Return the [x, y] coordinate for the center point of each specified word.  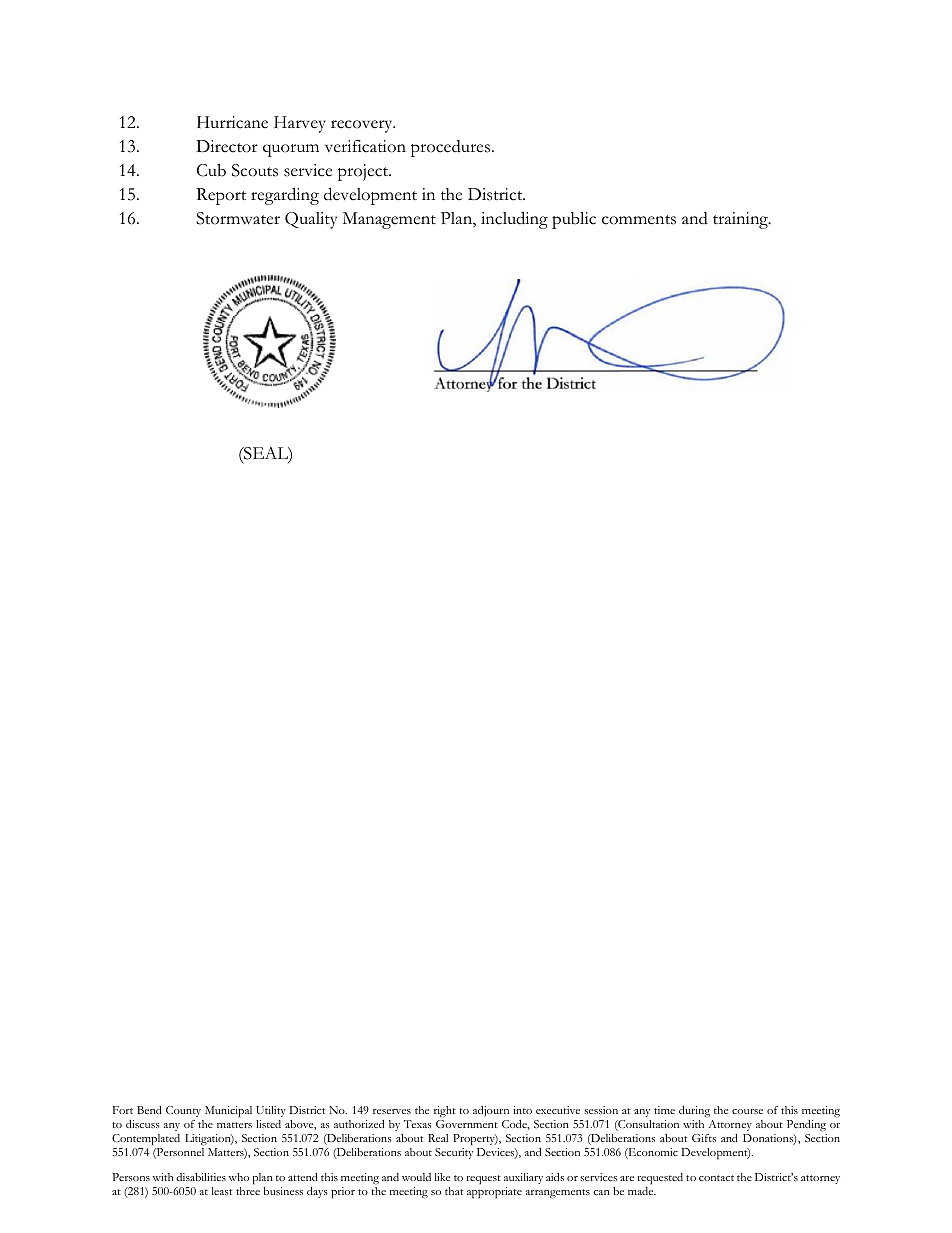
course [747, 1111]
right [445, 1112]
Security [454, 1153]
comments [639, 220]
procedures [452, 148]
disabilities [201, 1177]
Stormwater [238, 218]
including [514, 220]
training [741, 220]
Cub [211, 170]
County [183, 1111]
